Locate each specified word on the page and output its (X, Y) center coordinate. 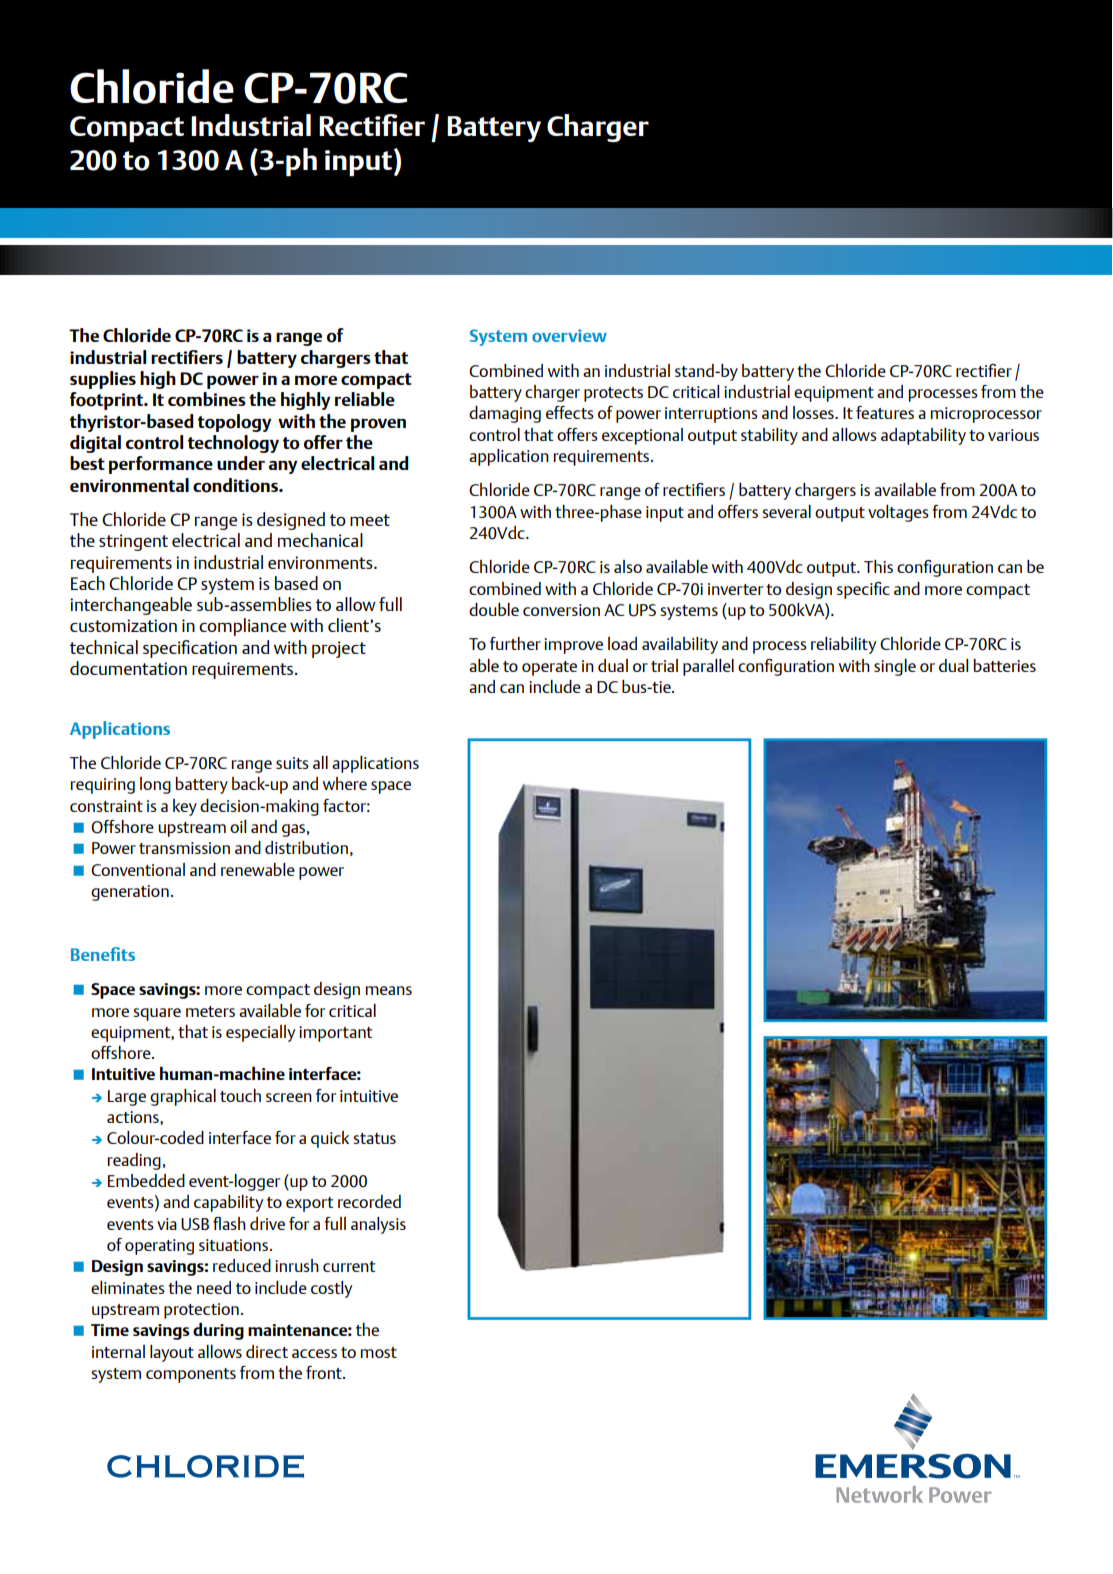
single (895, 667)
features (885, 412)
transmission (184, 848)
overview (569, 335)
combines (207, 399)
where (345, 783)
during (218, 1331)
